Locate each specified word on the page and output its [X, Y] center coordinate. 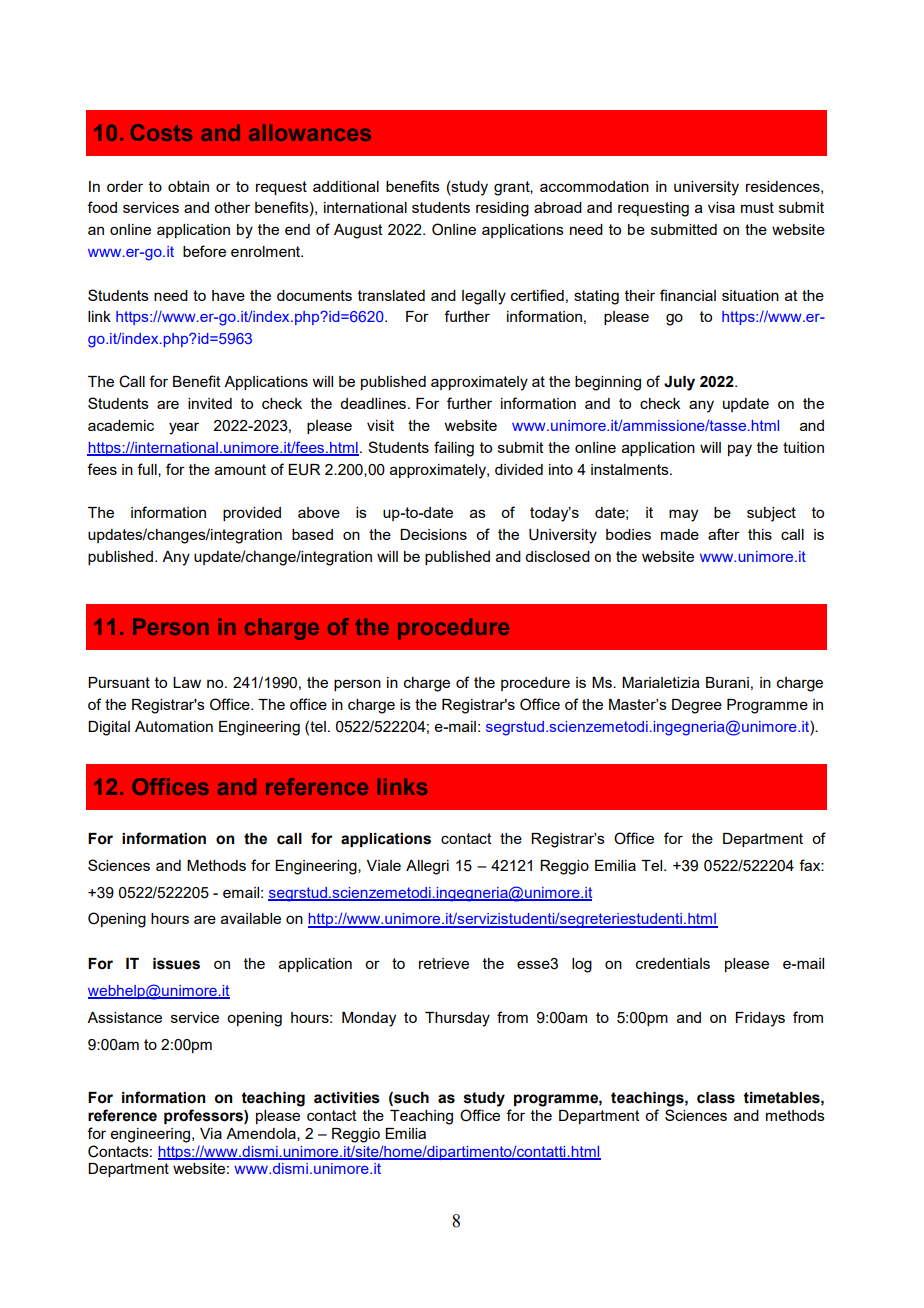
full [148, 470]
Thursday [457, 1019]
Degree [697, 706]
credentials [673, 963]
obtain [188, 186]
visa [721, 207]
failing [454, 449]
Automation [174, 726]
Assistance [124, 1017]
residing [502, 209]
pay [740, 450]
